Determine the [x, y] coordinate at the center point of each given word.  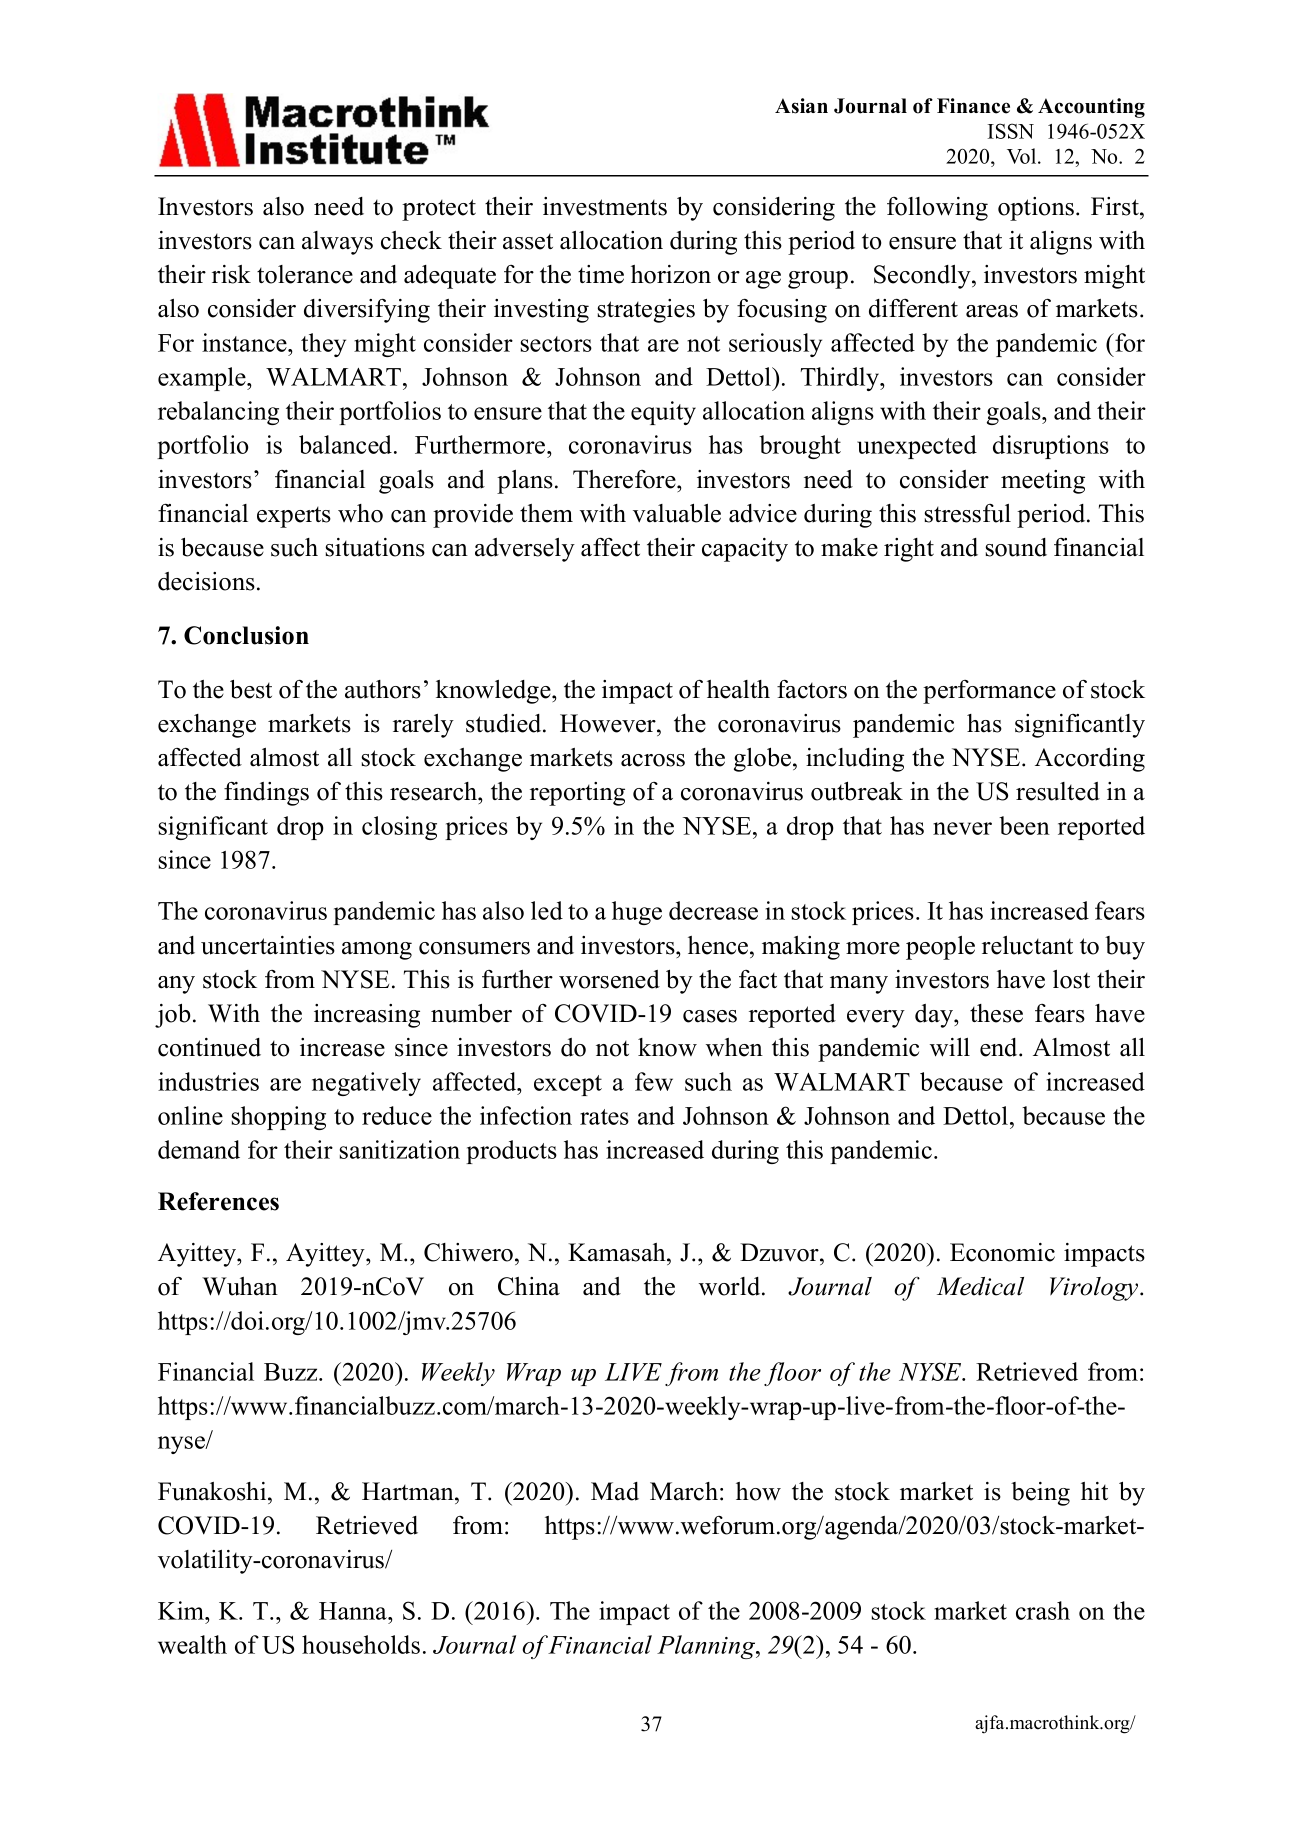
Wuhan [240, 1286]
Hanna [354, 1611]
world [731, 1286]
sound [1016, 547]
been [1024, 825]
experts [294, 517]
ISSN [1011, 131]
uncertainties [268, 945]
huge [637, 913]
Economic [1002, 1252]
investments [605, 206]
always [337, 243]
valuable [677, 513]
